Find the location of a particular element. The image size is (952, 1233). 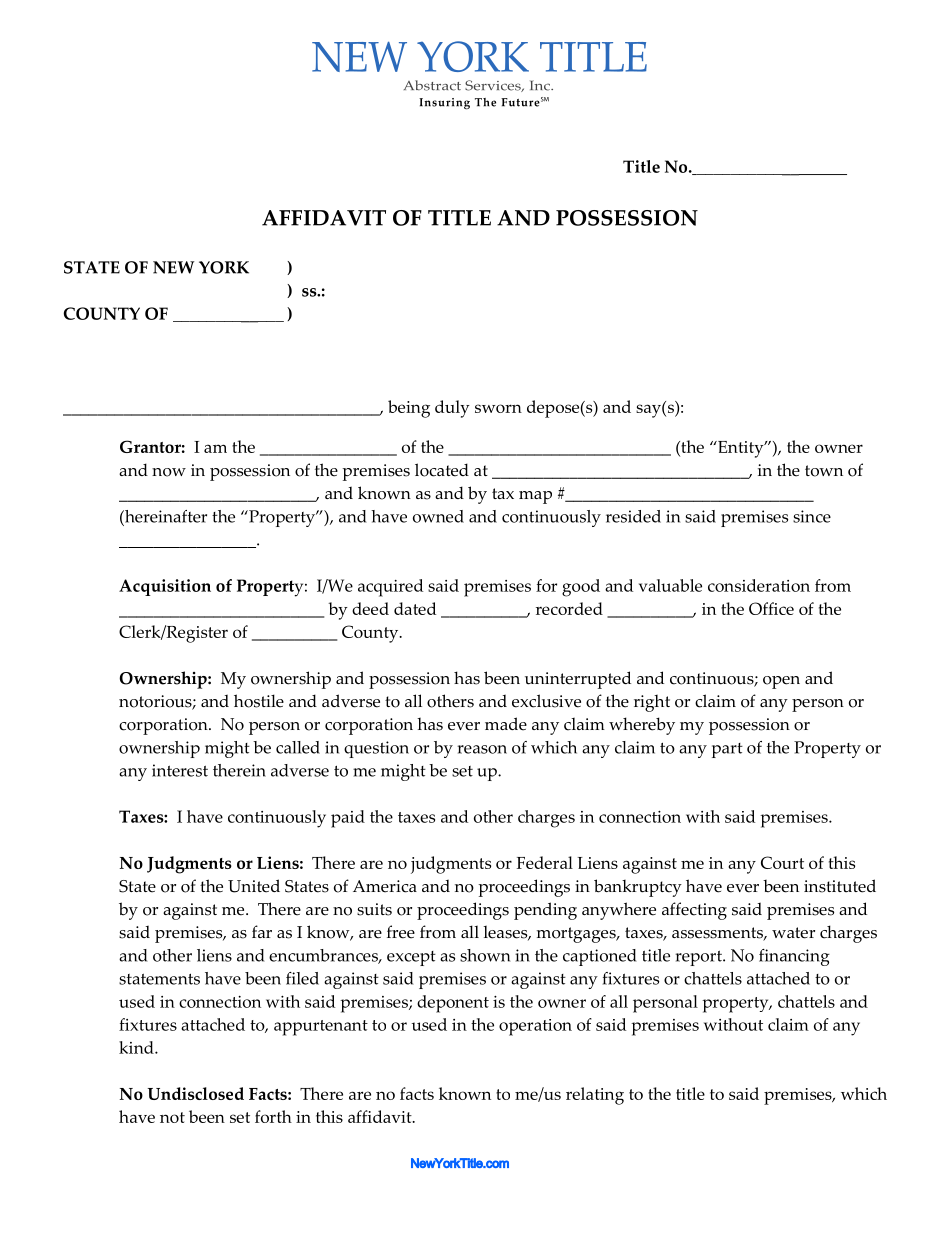

uninterrupted is located at coordinates (578, 680).
